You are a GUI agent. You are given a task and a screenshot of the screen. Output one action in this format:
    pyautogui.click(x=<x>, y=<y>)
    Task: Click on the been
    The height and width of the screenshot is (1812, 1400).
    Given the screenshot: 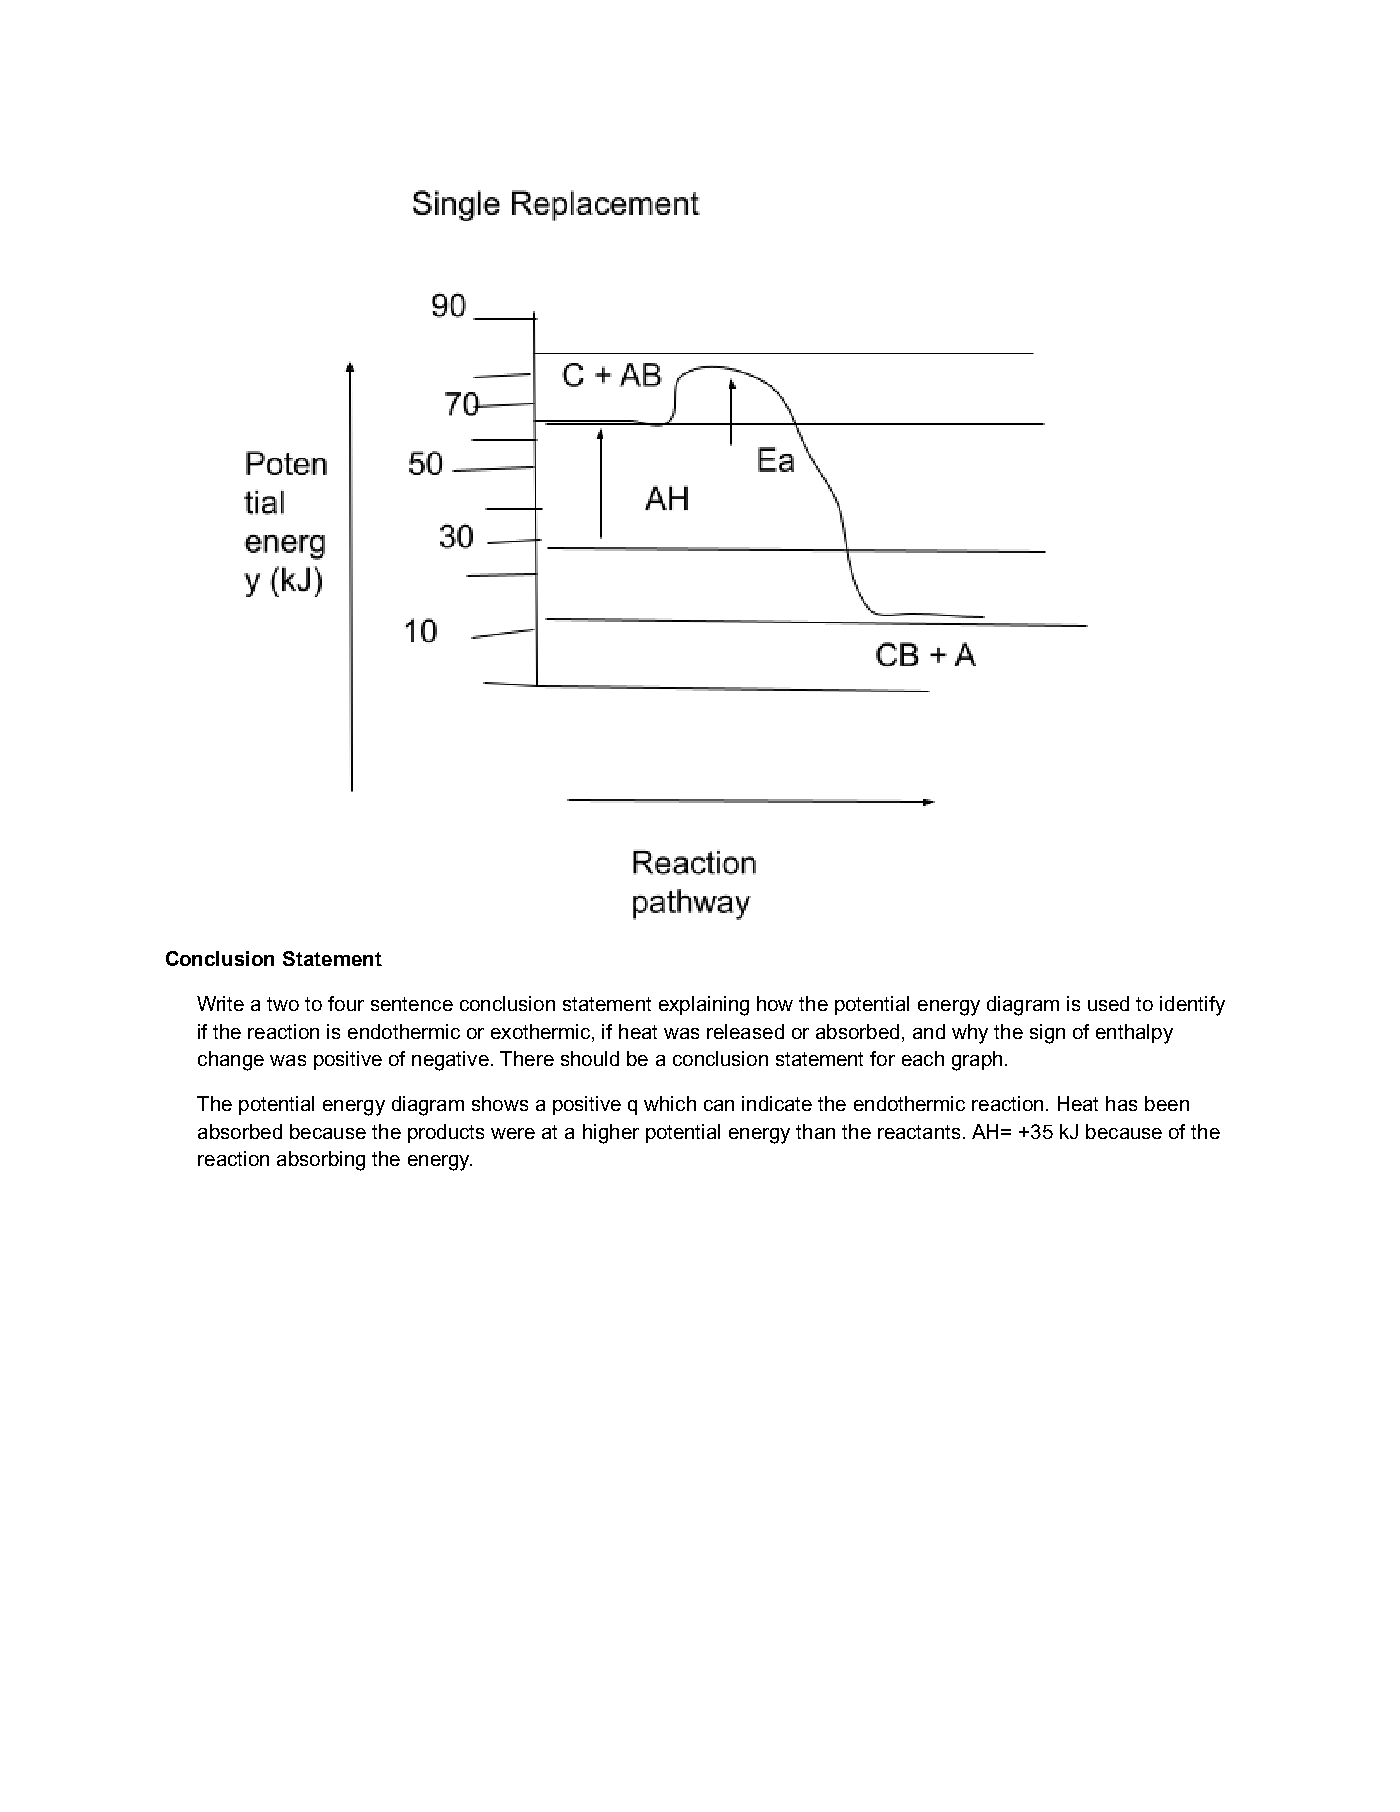 What is the action you would take?
    pyautogui.click(x=1167, y=1103)
